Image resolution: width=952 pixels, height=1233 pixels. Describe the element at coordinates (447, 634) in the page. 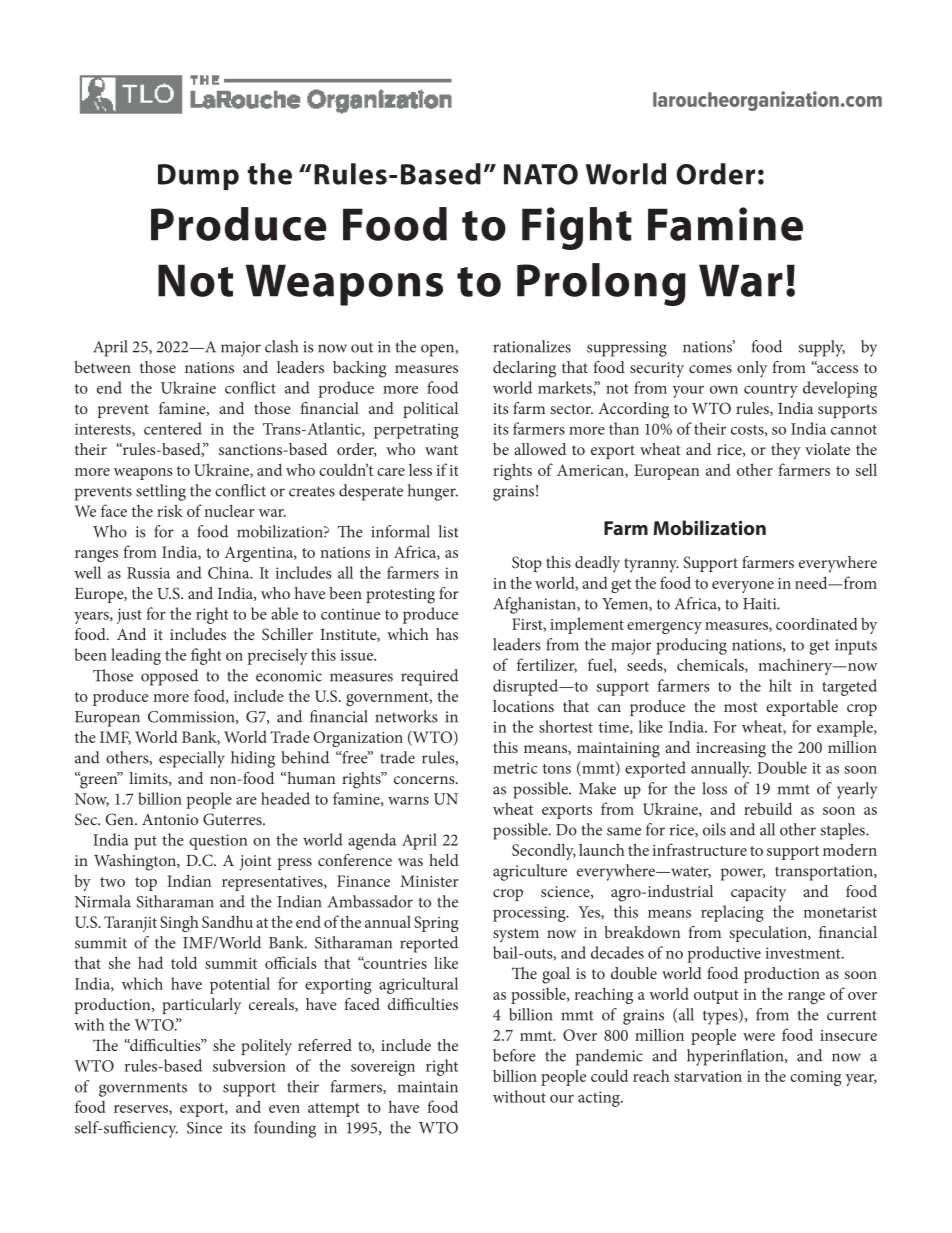

I see `has` at that location.
